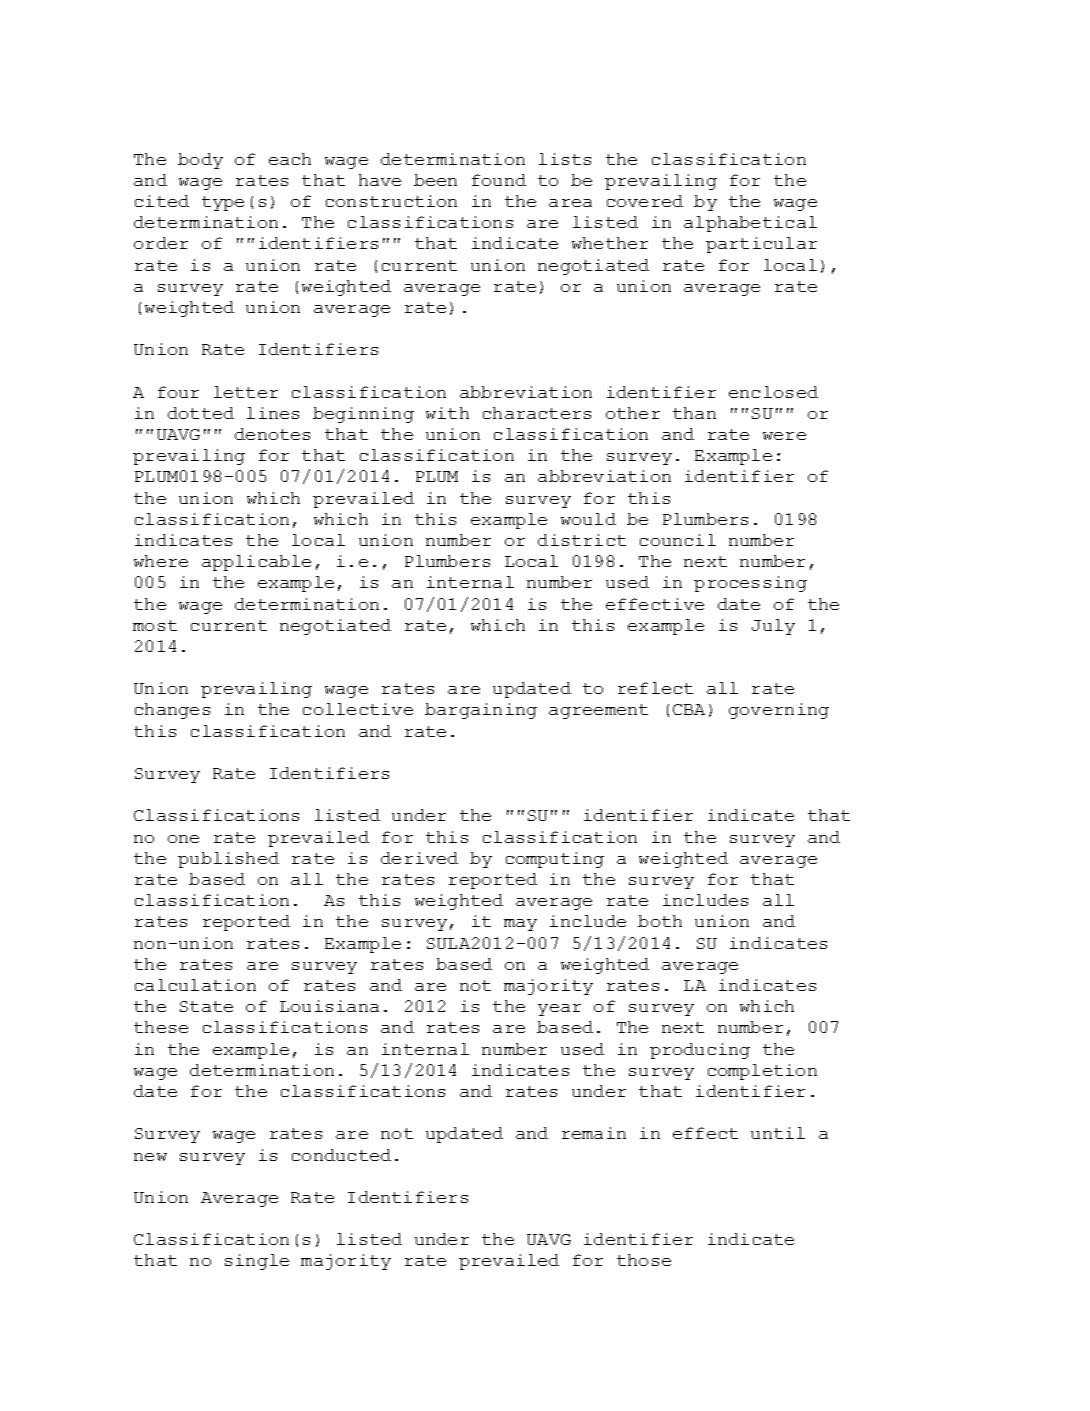 The image size is (1090, 1411). What do you see at coordinates (257, 1262) in the screenshot?
I see `single` at bounding box center [257, 1262].
